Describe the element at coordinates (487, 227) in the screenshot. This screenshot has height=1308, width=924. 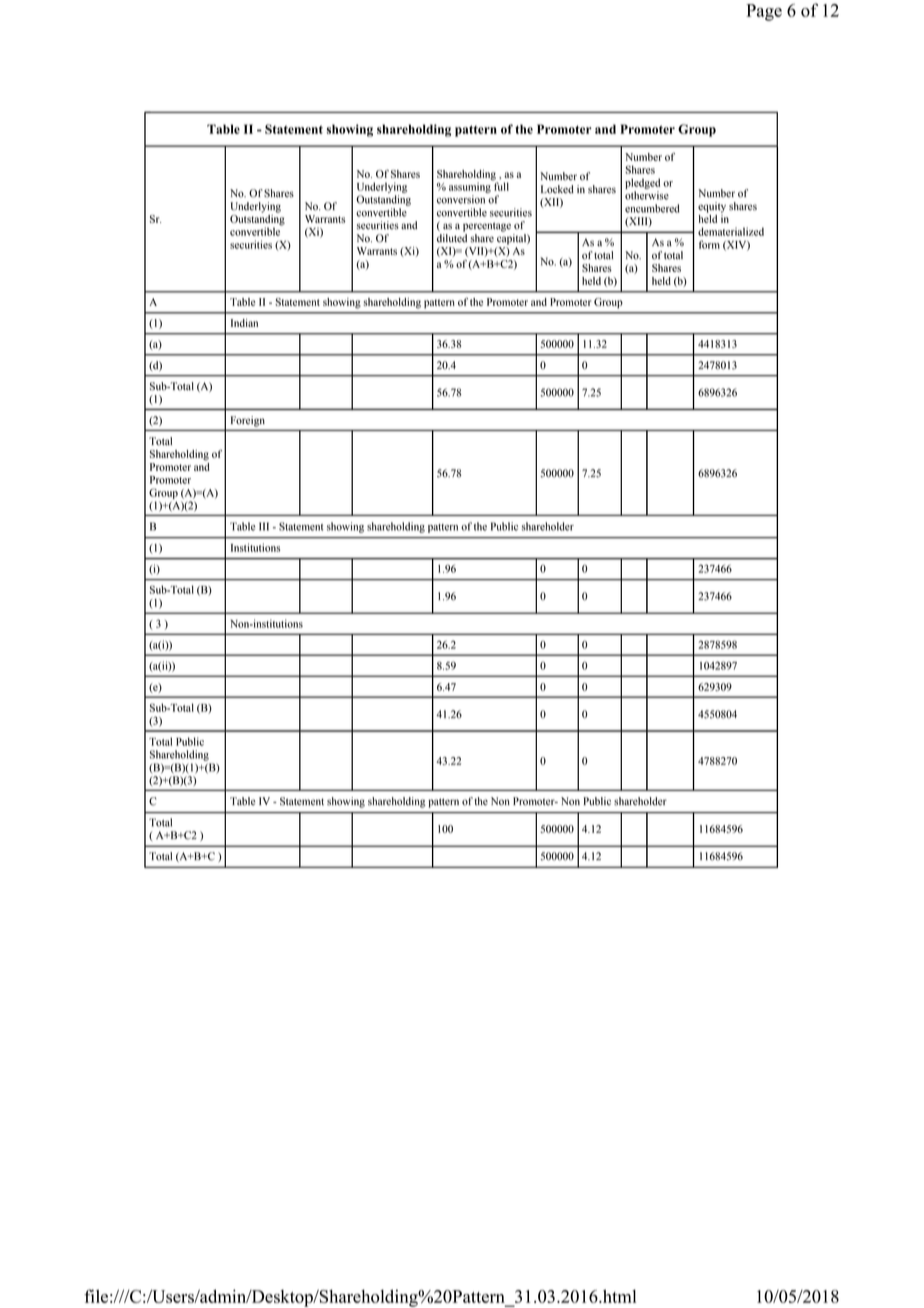
I see `percentage` at that location.
